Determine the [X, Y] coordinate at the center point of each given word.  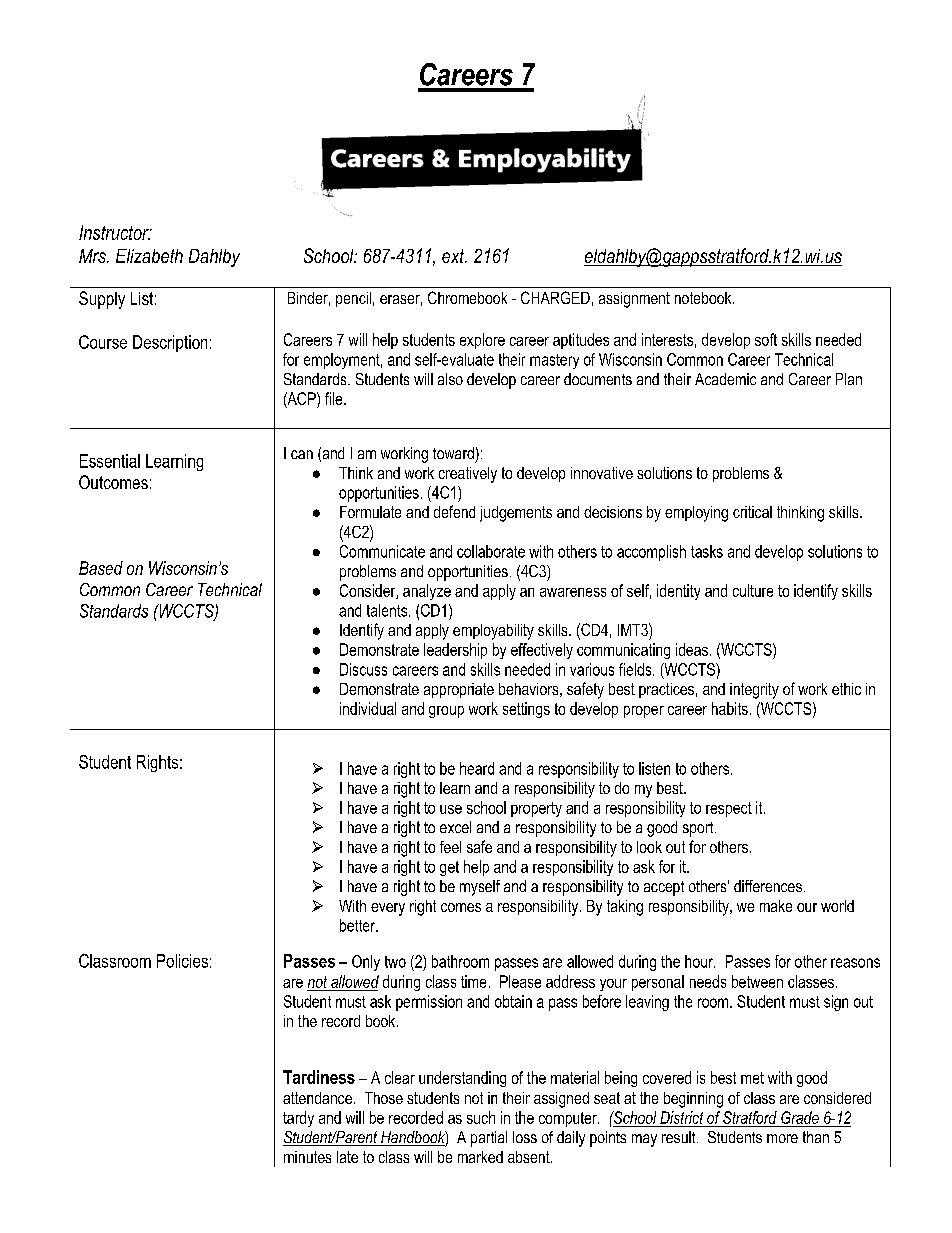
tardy [298, 1119]
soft [766, 339]
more [782, 1138]
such [481, 1117]
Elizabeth [149, 256]
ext [454, 256]
